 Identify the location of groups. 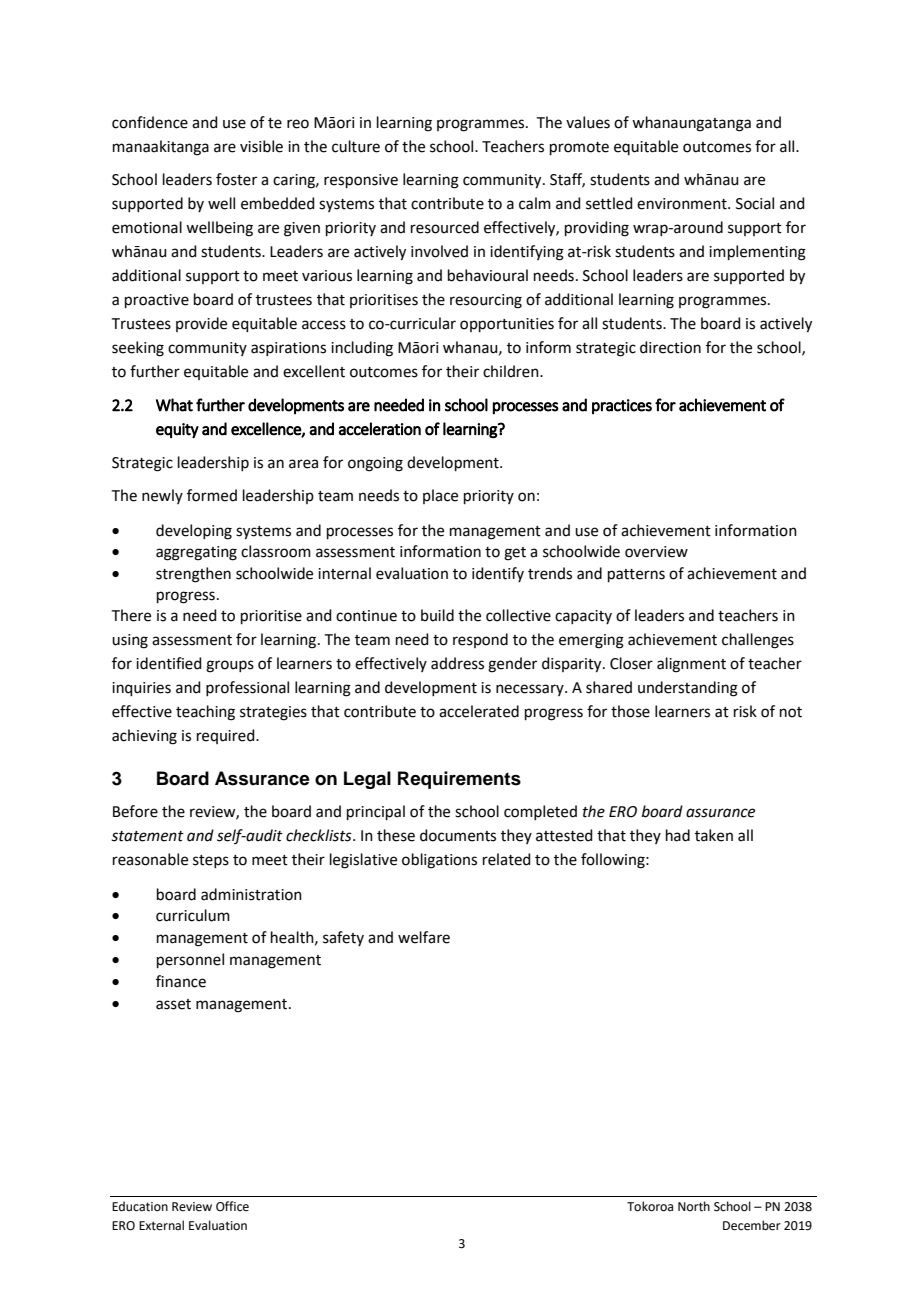
(230, 666).
